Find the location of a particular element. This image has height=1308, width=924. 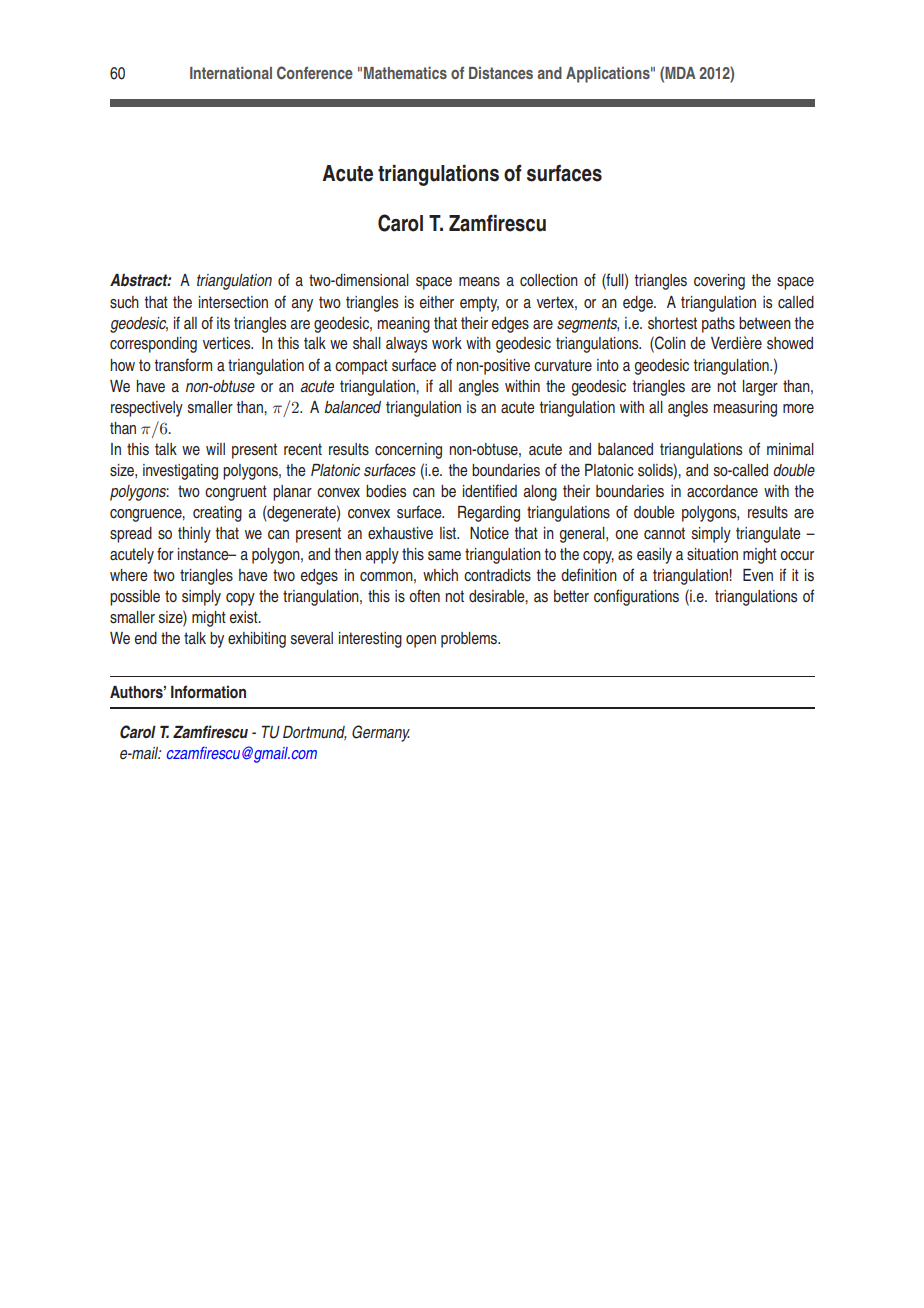

Information is located at coordinates (208, 692).
